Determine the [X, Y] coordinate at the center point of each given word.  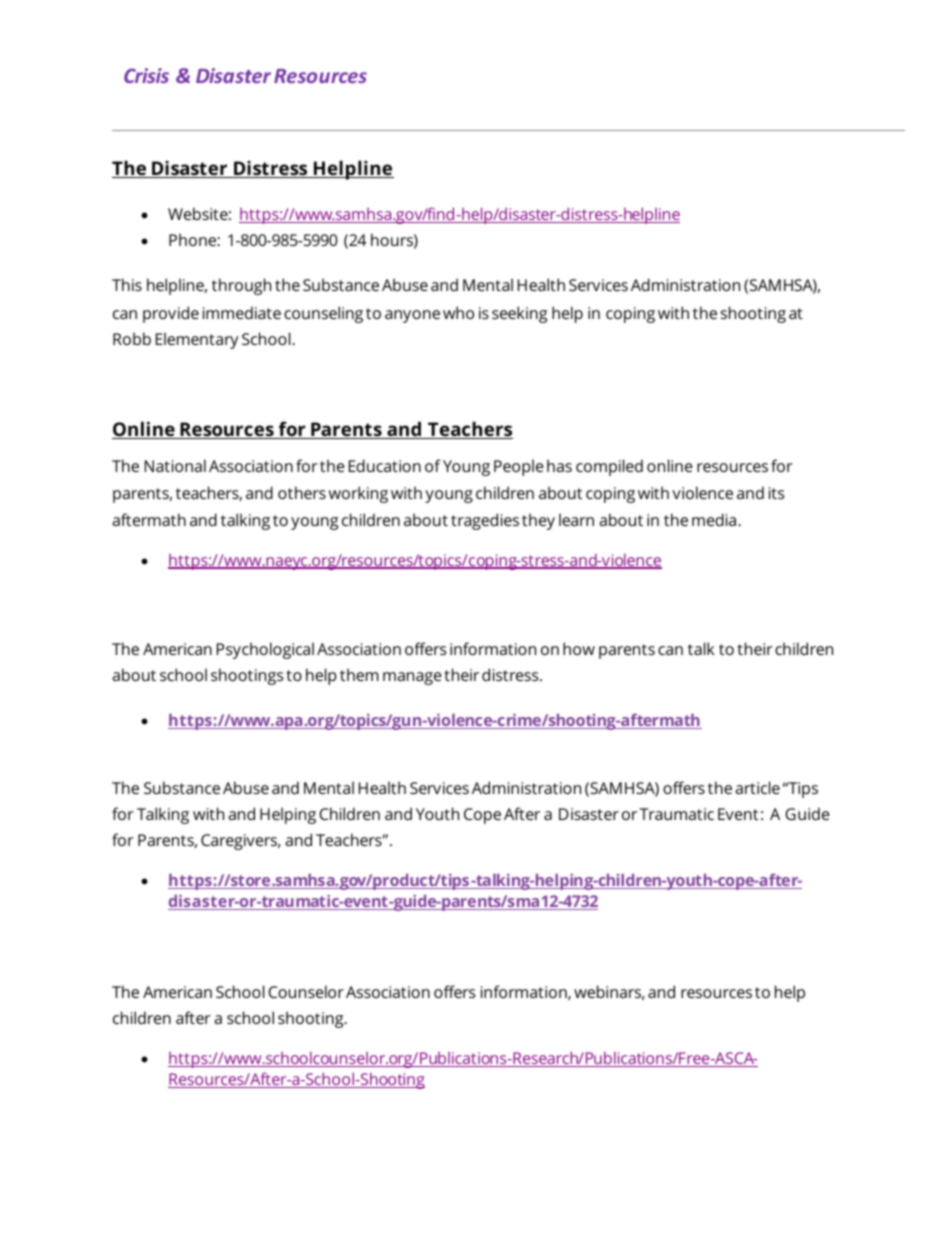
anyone [412, 316]
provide [171, 314]
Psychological [265, 650]
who [458, 312]
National [175, 465]
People [519, 467]
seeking [519, 314]
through [241, 286]
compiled [609, 467]
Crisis [146, 75]
